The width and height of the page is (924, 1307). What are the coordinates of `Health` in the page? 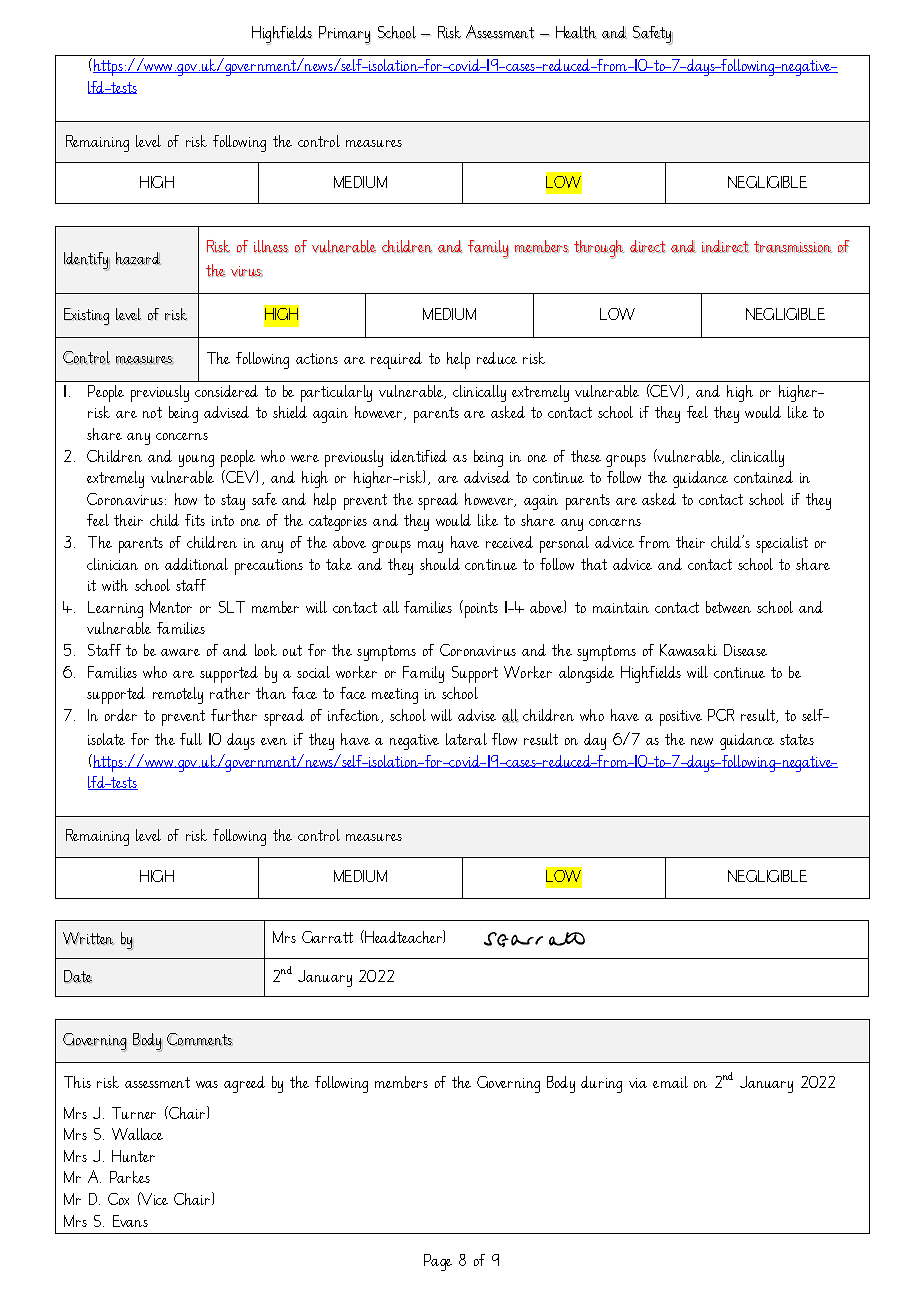 It's located at (576, 32).
